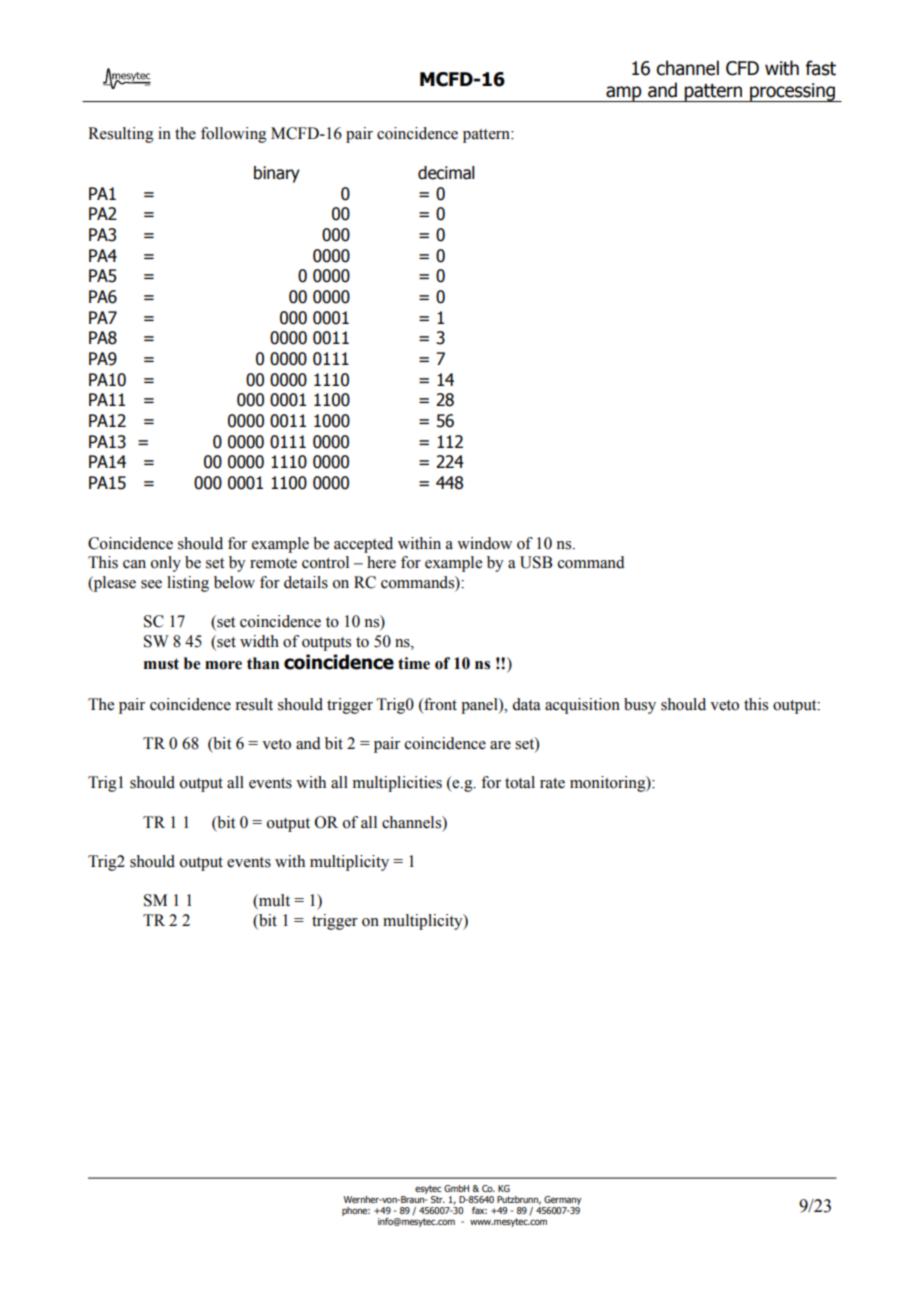  Describe the element at coordinates (223, 665) in the image. I see `more` at that location.
